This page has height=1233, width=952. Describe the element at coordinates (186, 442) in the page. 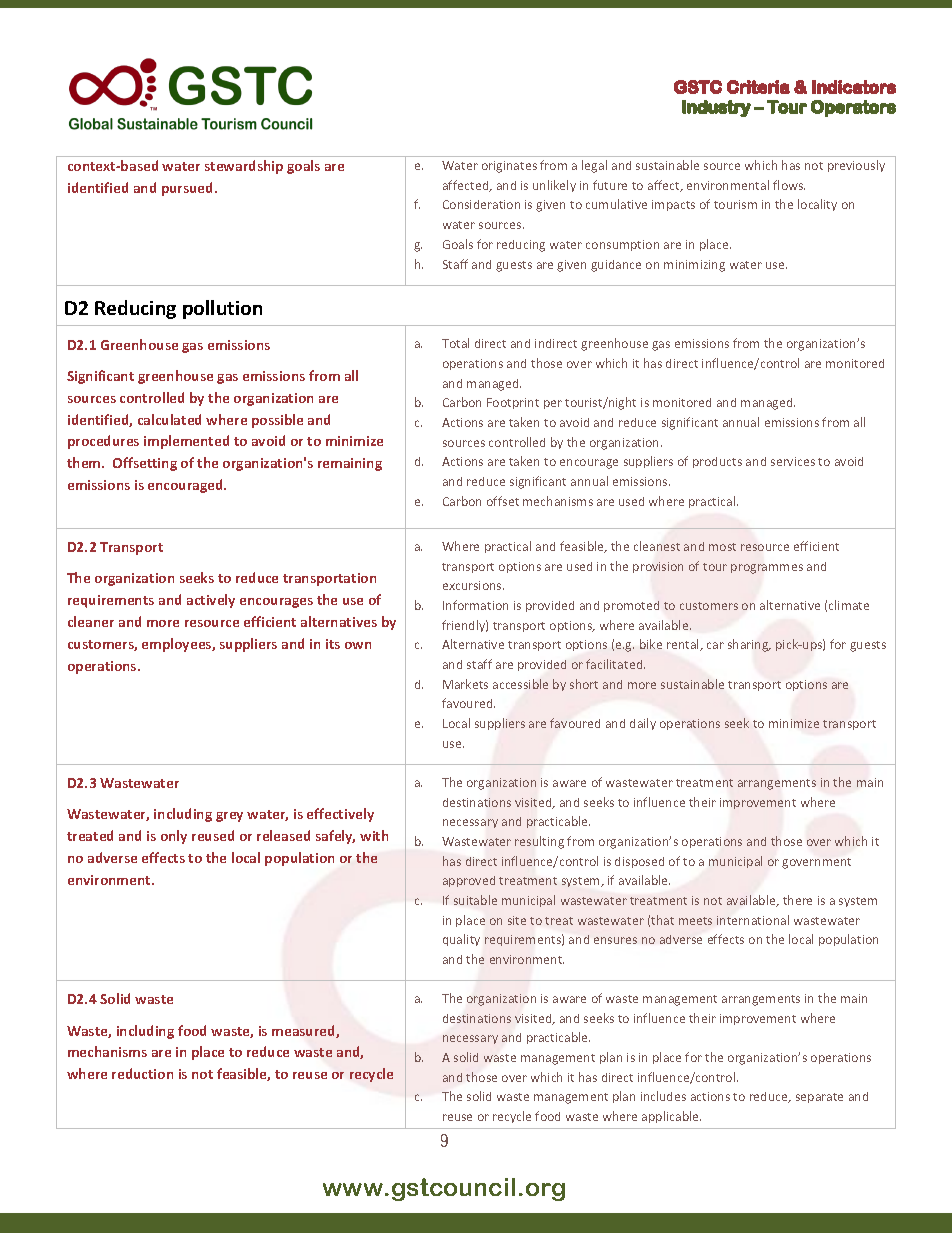

I see `implemented` at that location.
